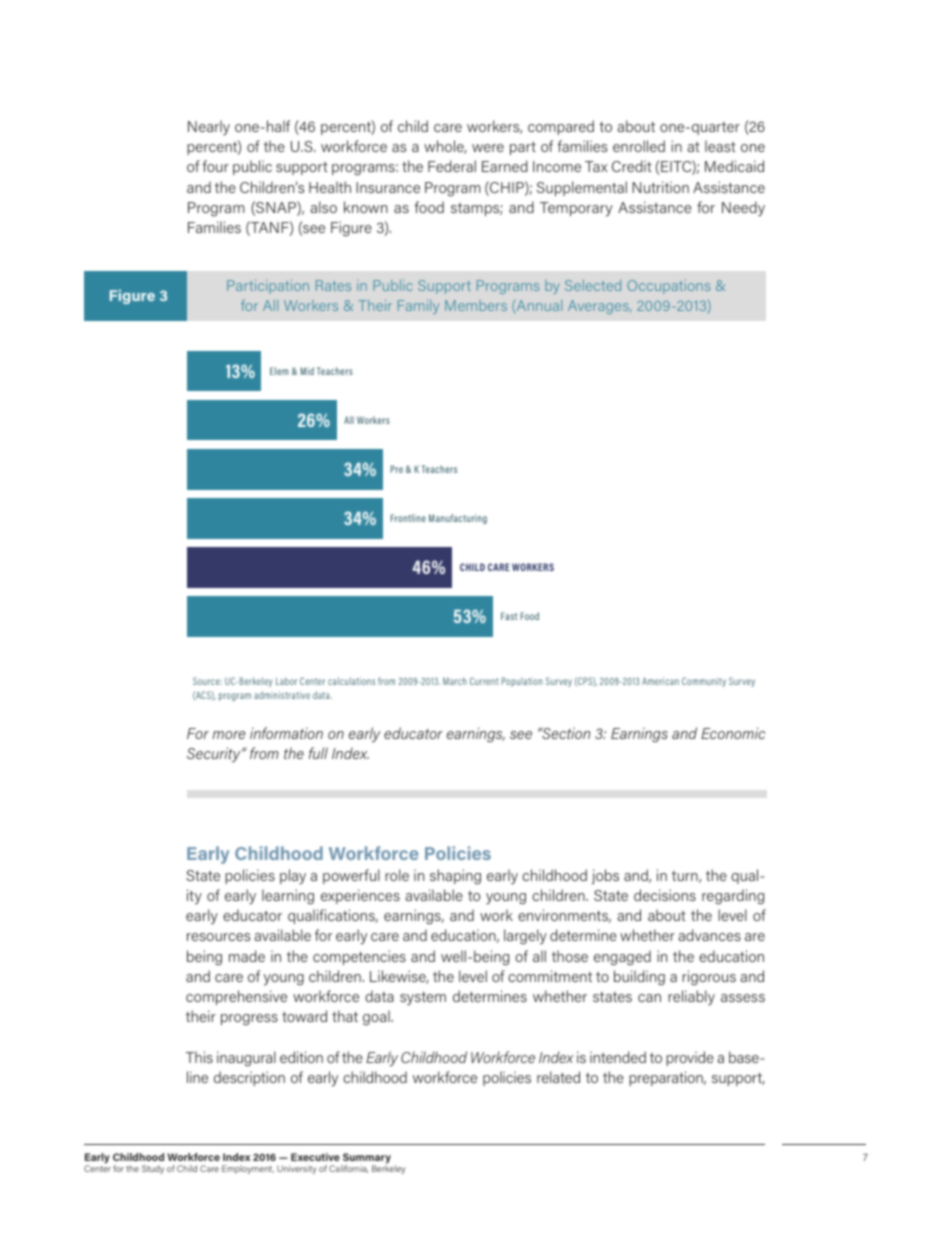  Describe the element at coordinates (286, 681) in the screenshot. I see `Labor` at that location.
